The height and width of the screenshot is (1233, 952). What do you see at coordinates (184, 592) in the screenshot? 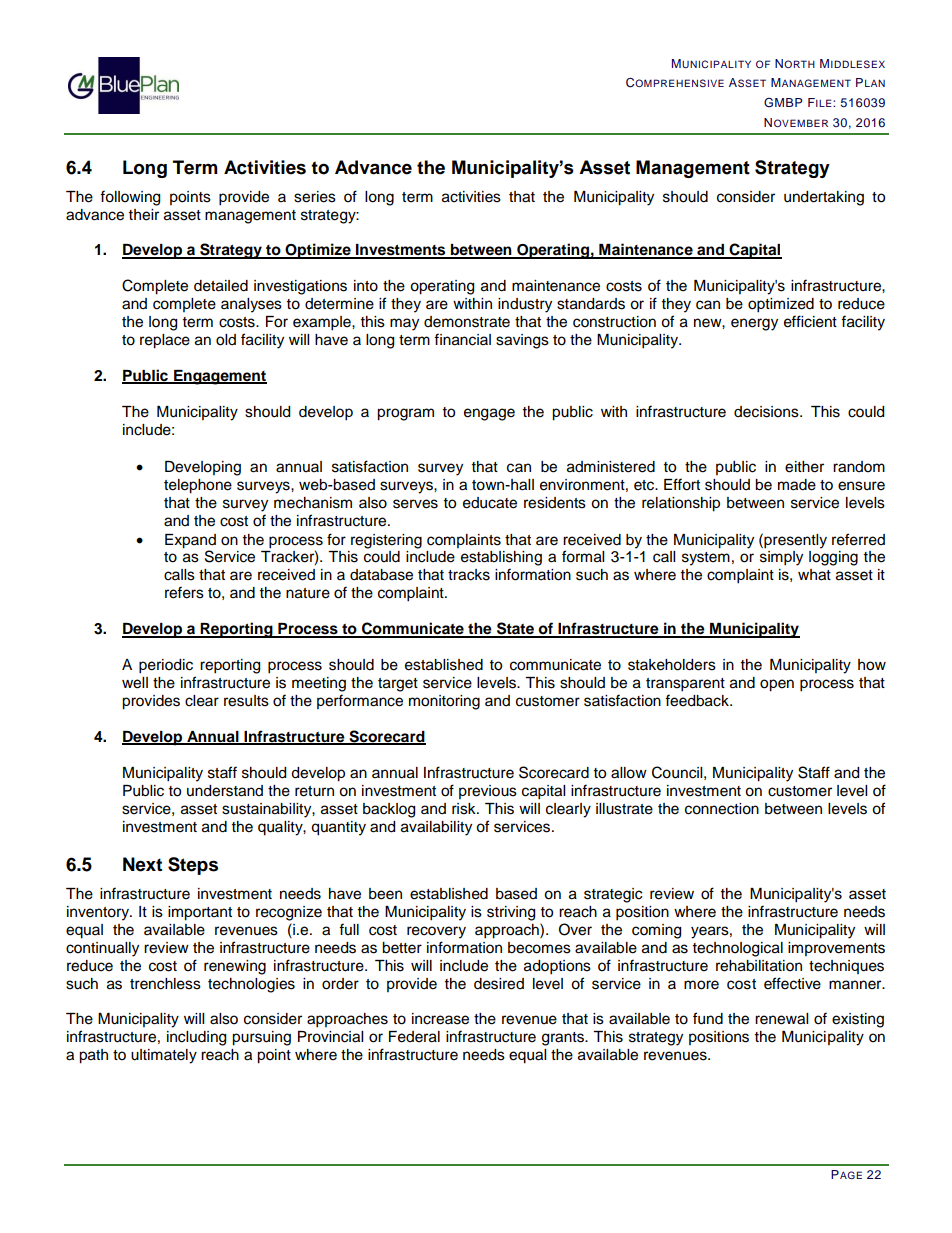
I see `refers` at bounding box center [184, 592].
